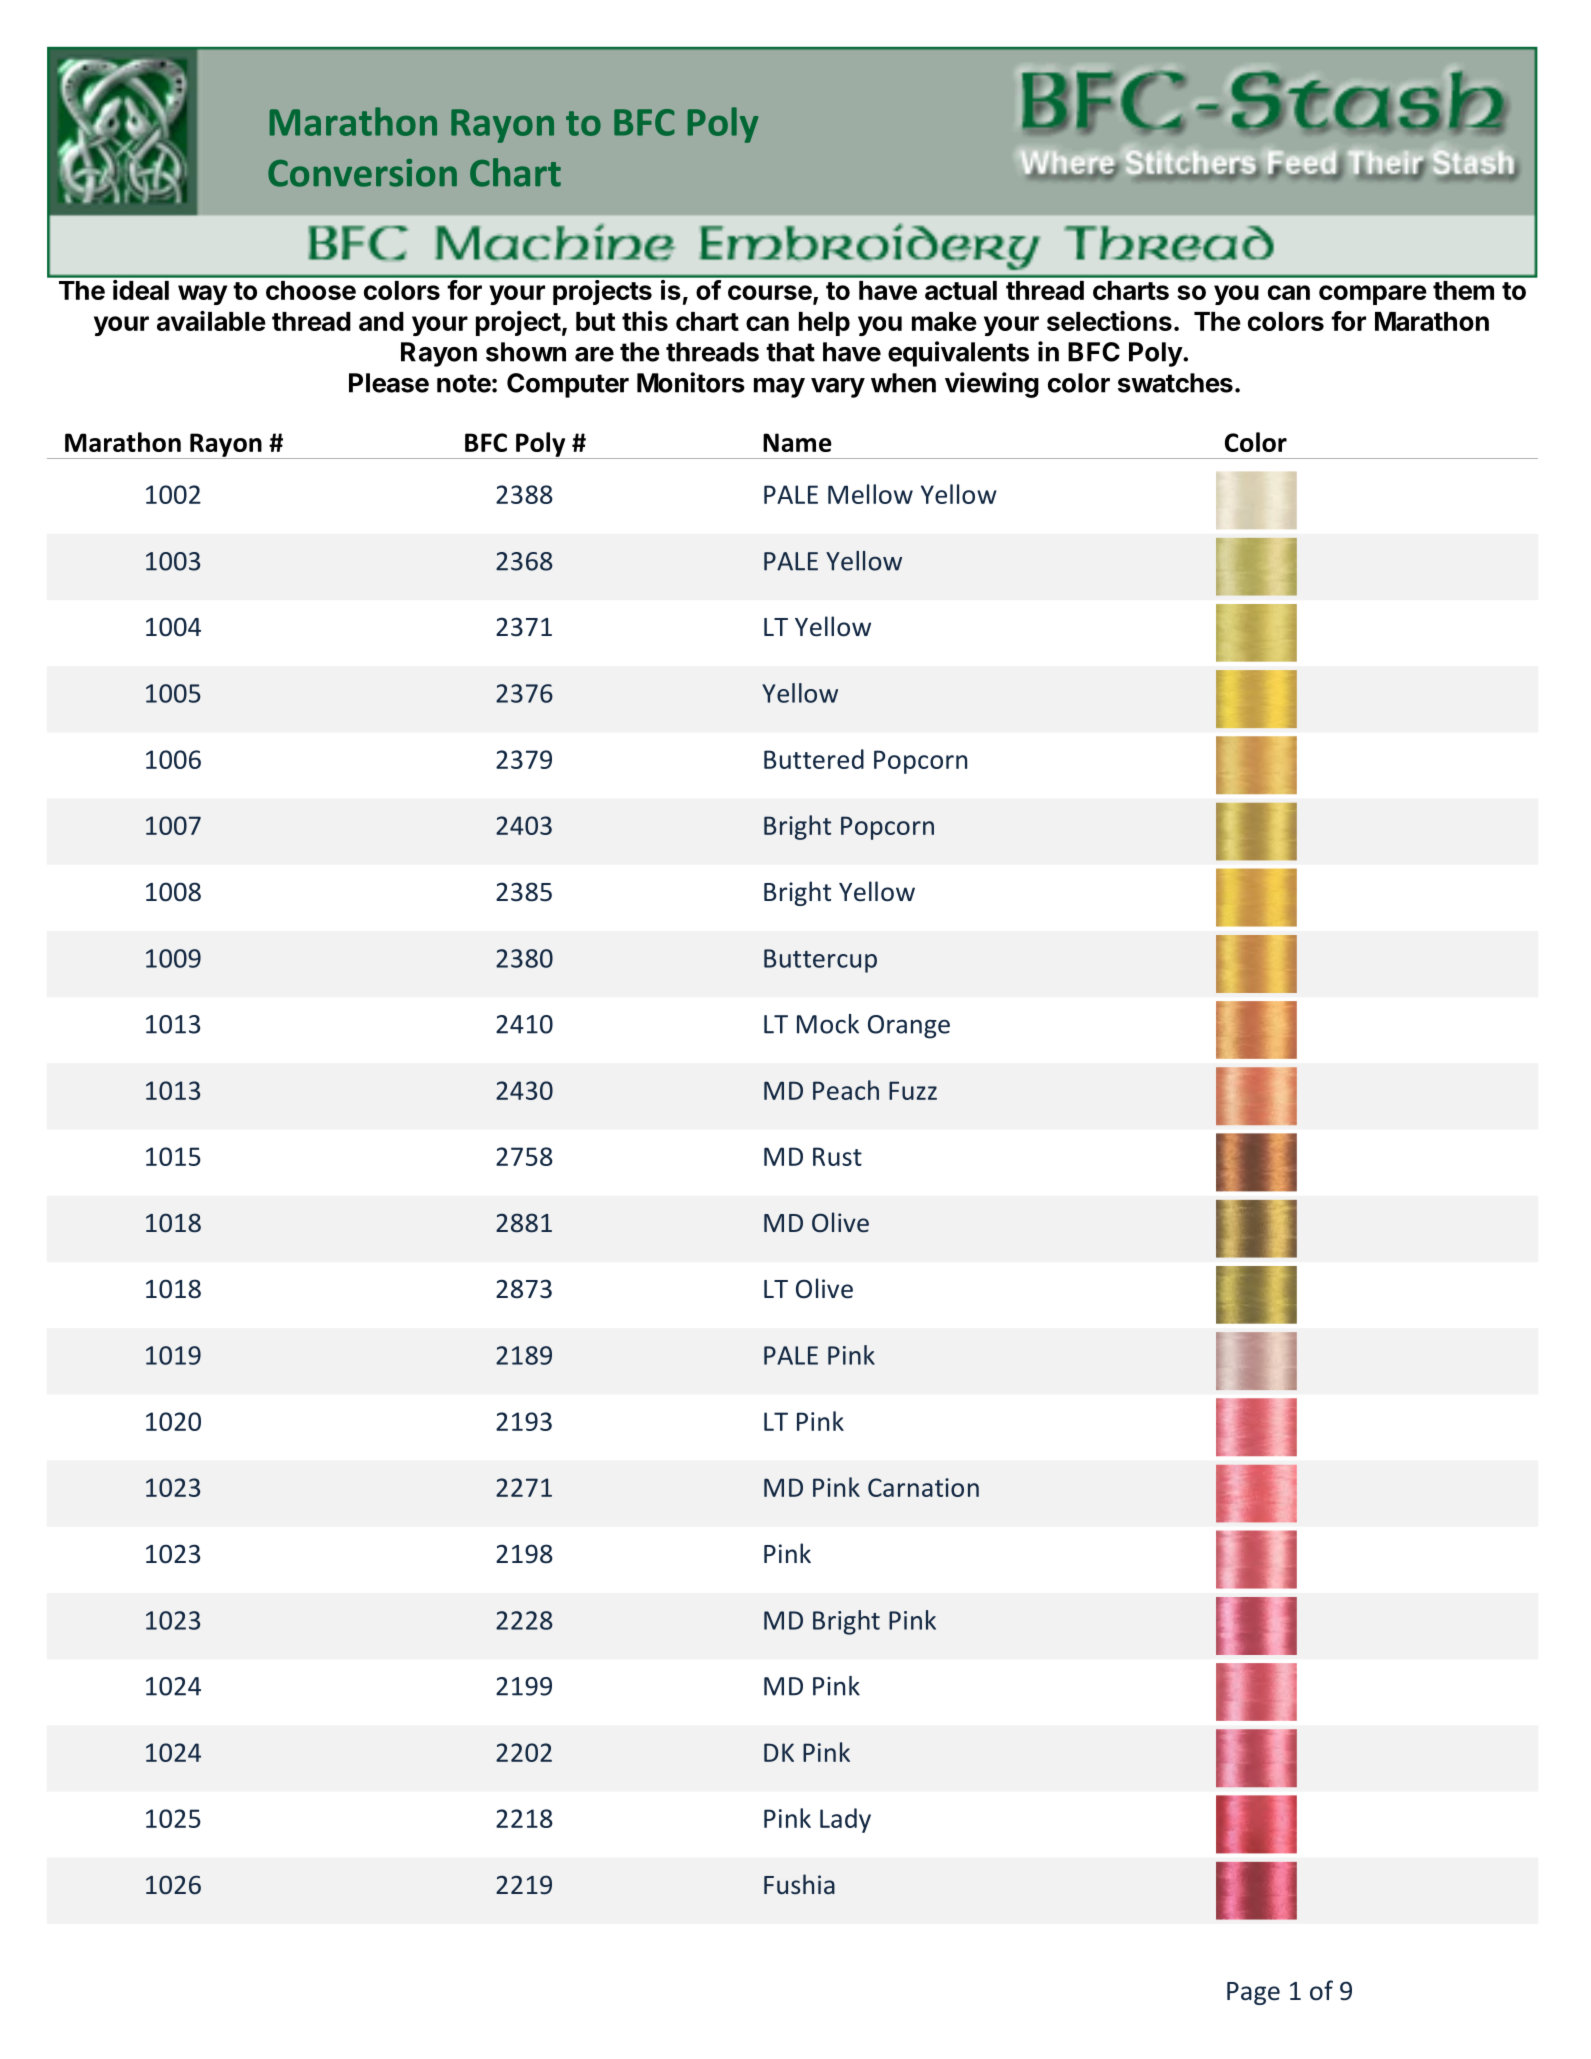  Describe the element at coordinates (913, 1090) in the screenshot. I see `Fuzz` at that location.
